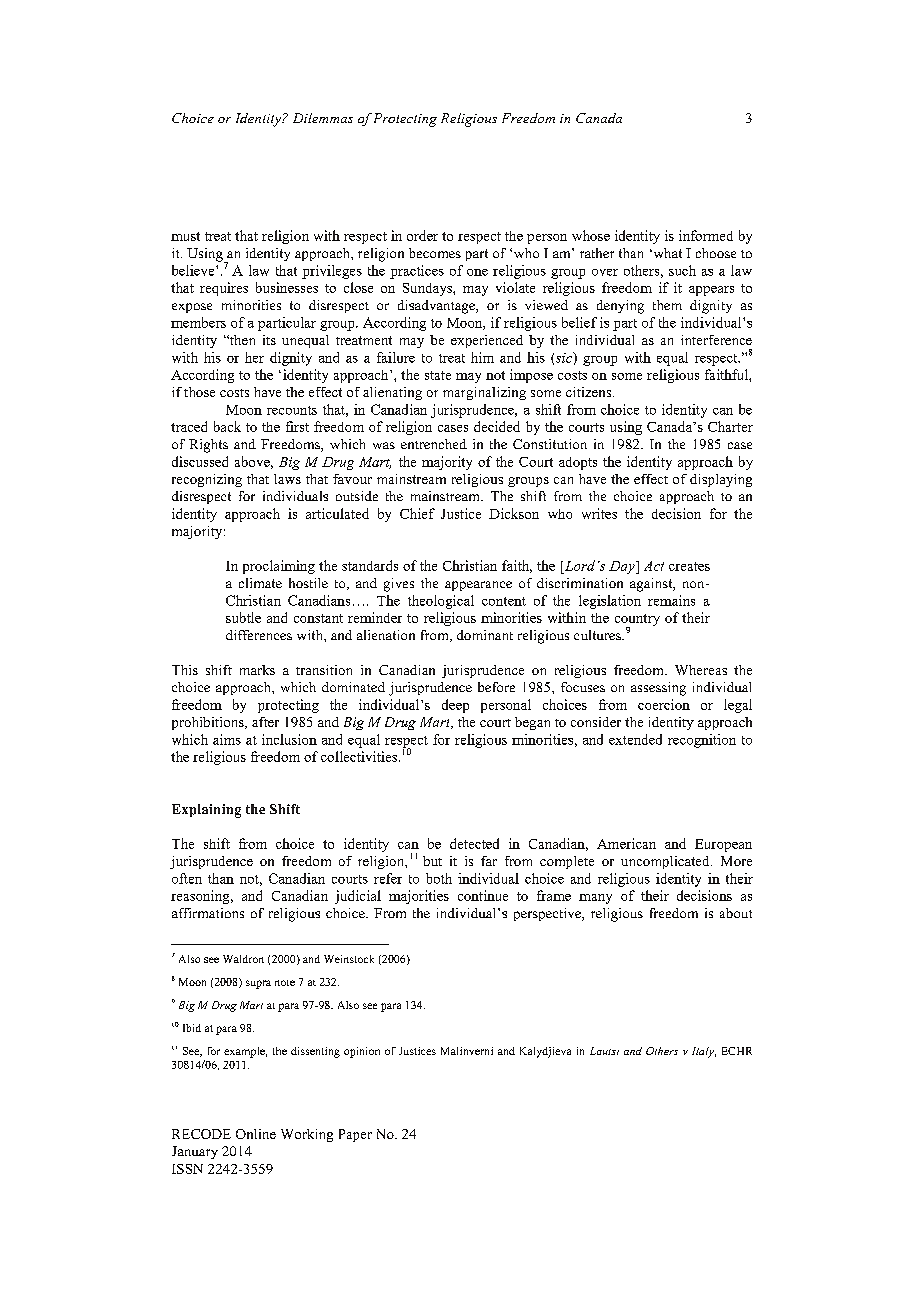 This document has height=1308, width=924. What do you see at coordinates (483, 895) in the document?
I see `continue` at bounding box center [483, 895].
